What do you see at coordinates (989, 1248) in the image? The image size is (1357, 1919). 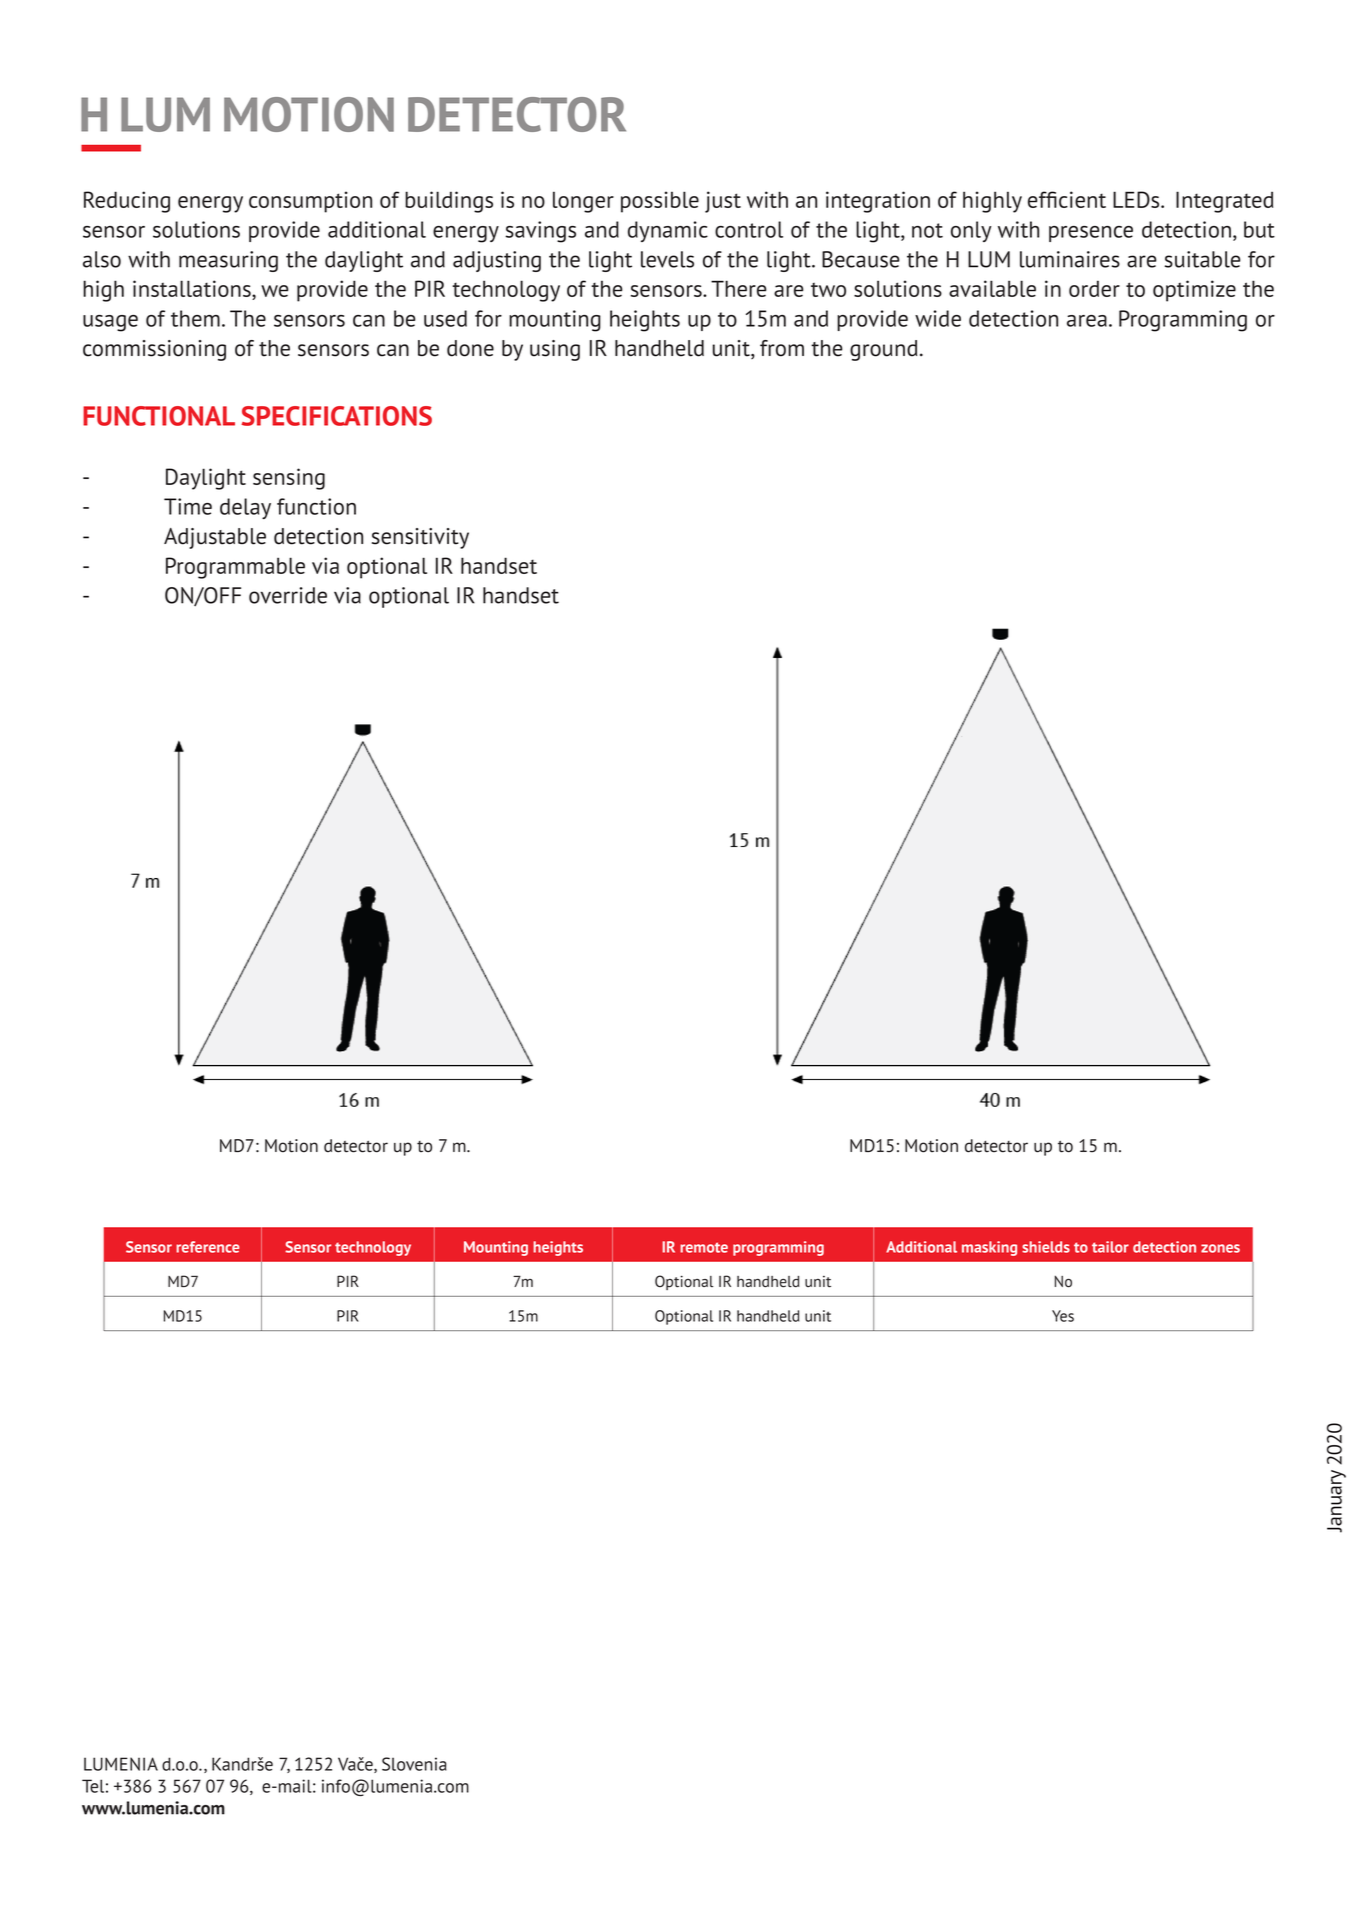 I see `masking` at bounding box center [989, 1248].
